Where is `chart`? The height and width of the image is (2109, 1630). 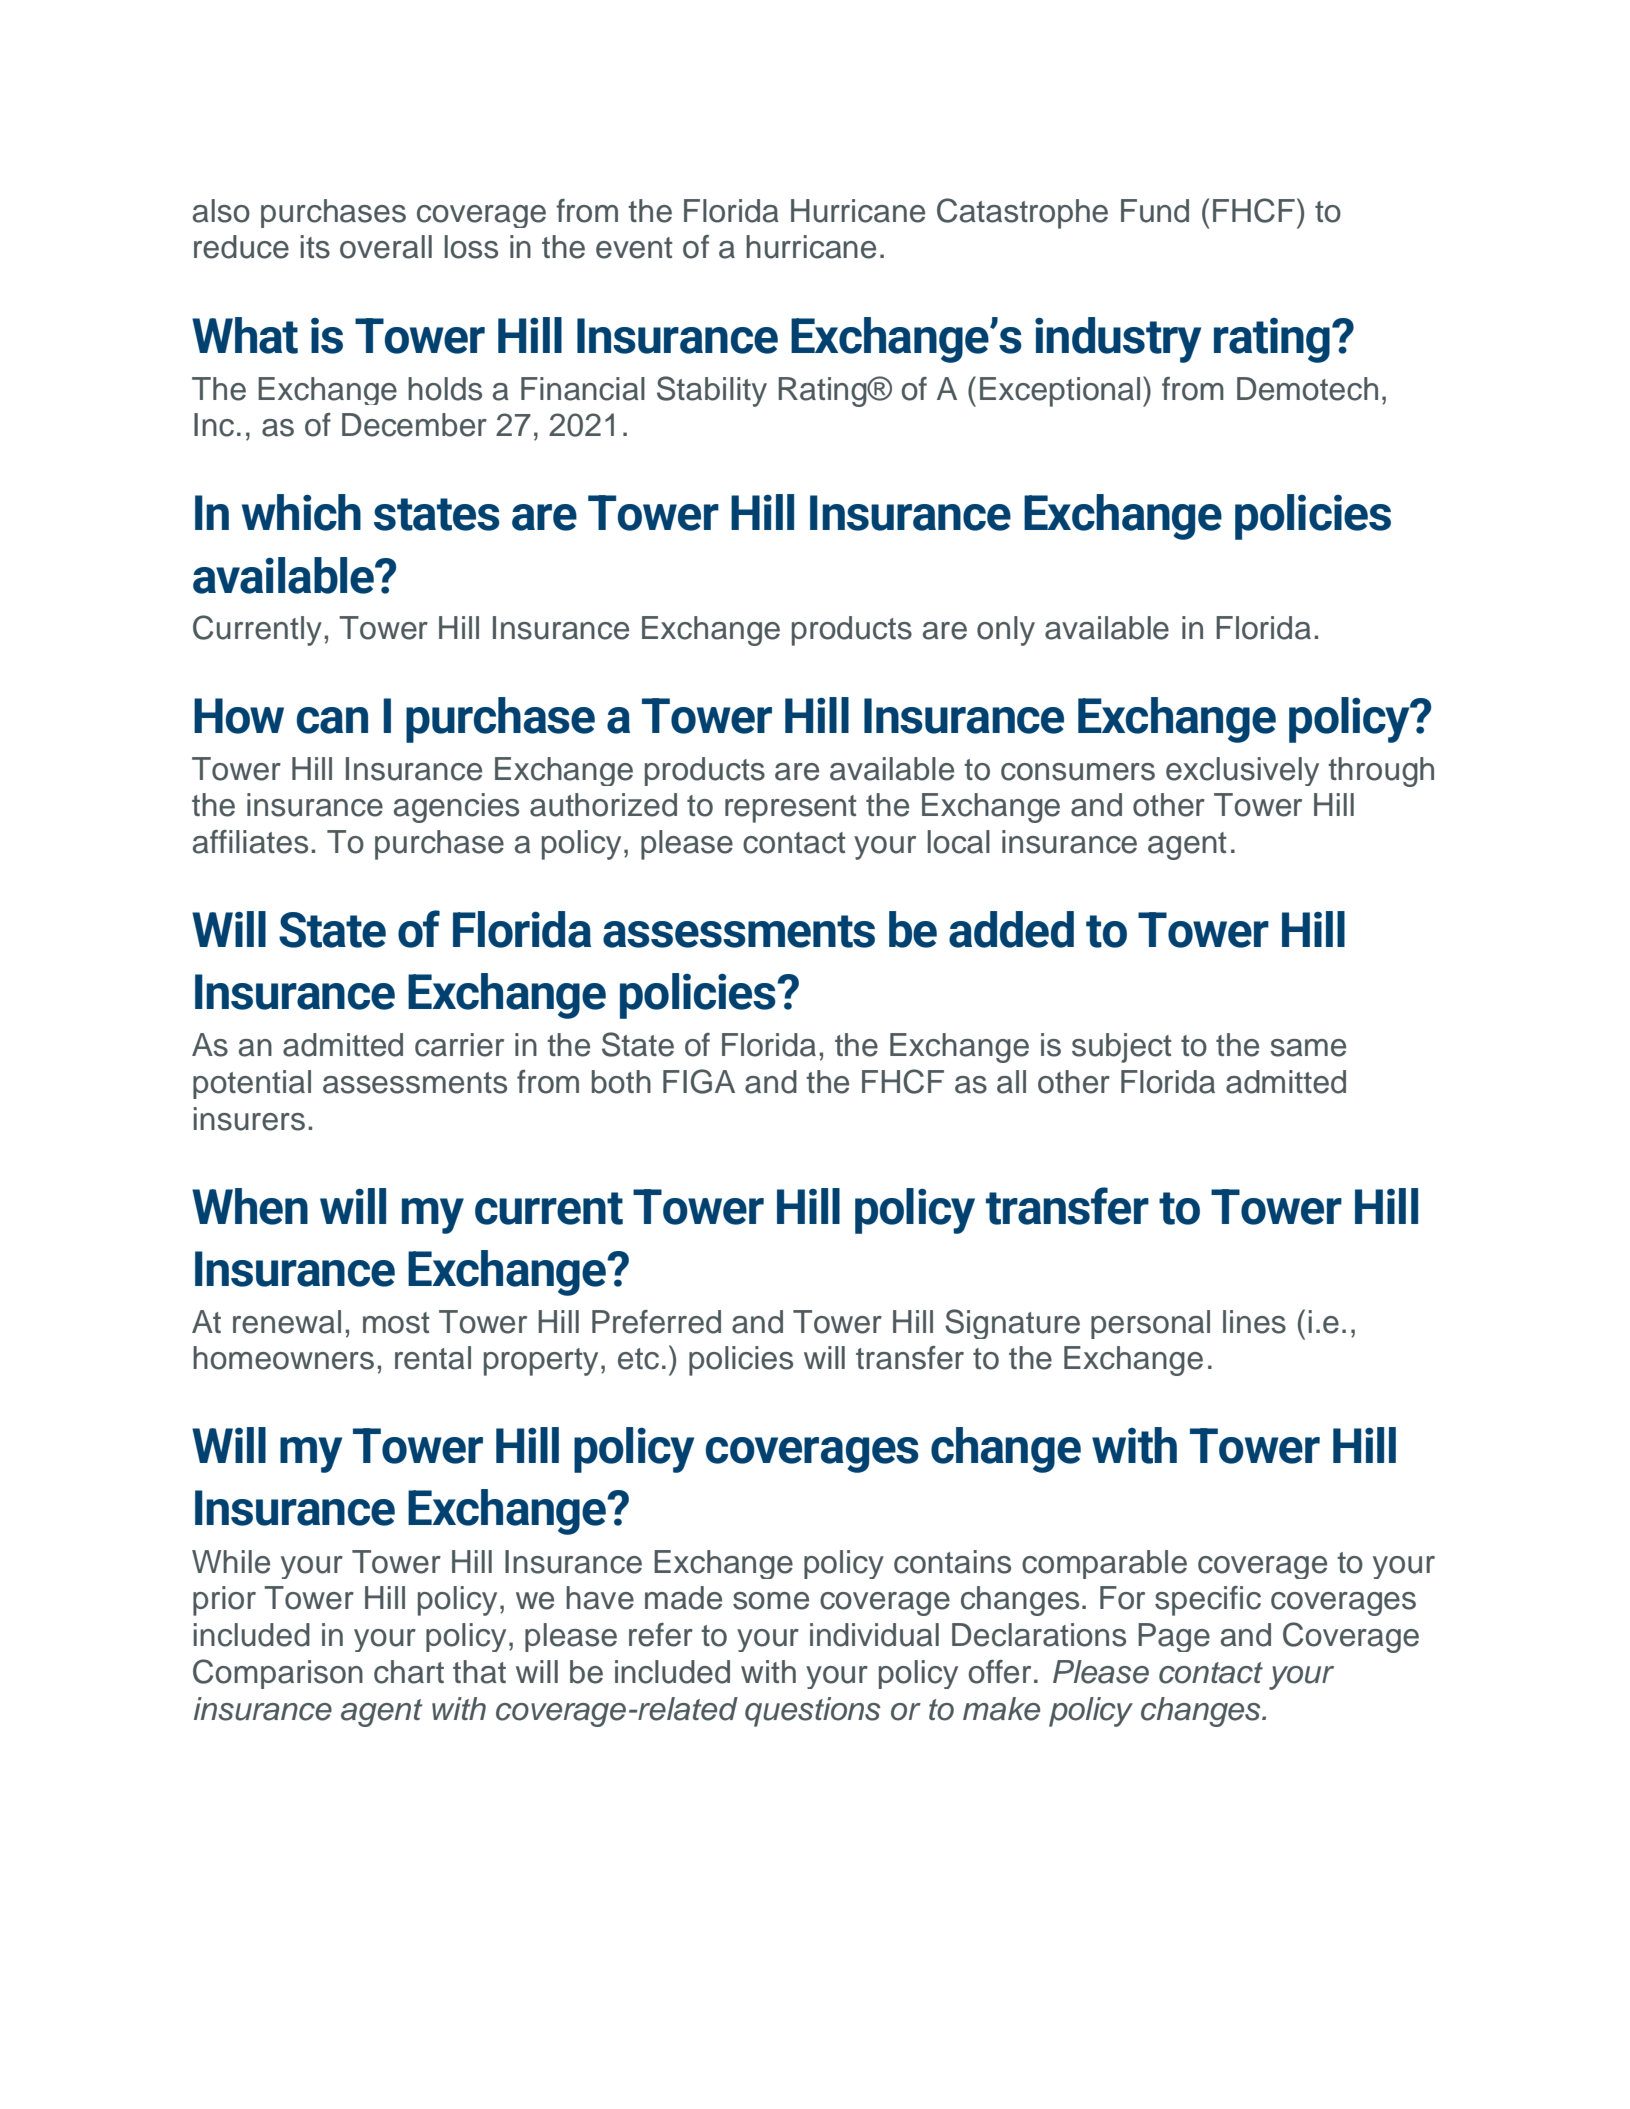
chart is located at coordinates (409, 1672).
